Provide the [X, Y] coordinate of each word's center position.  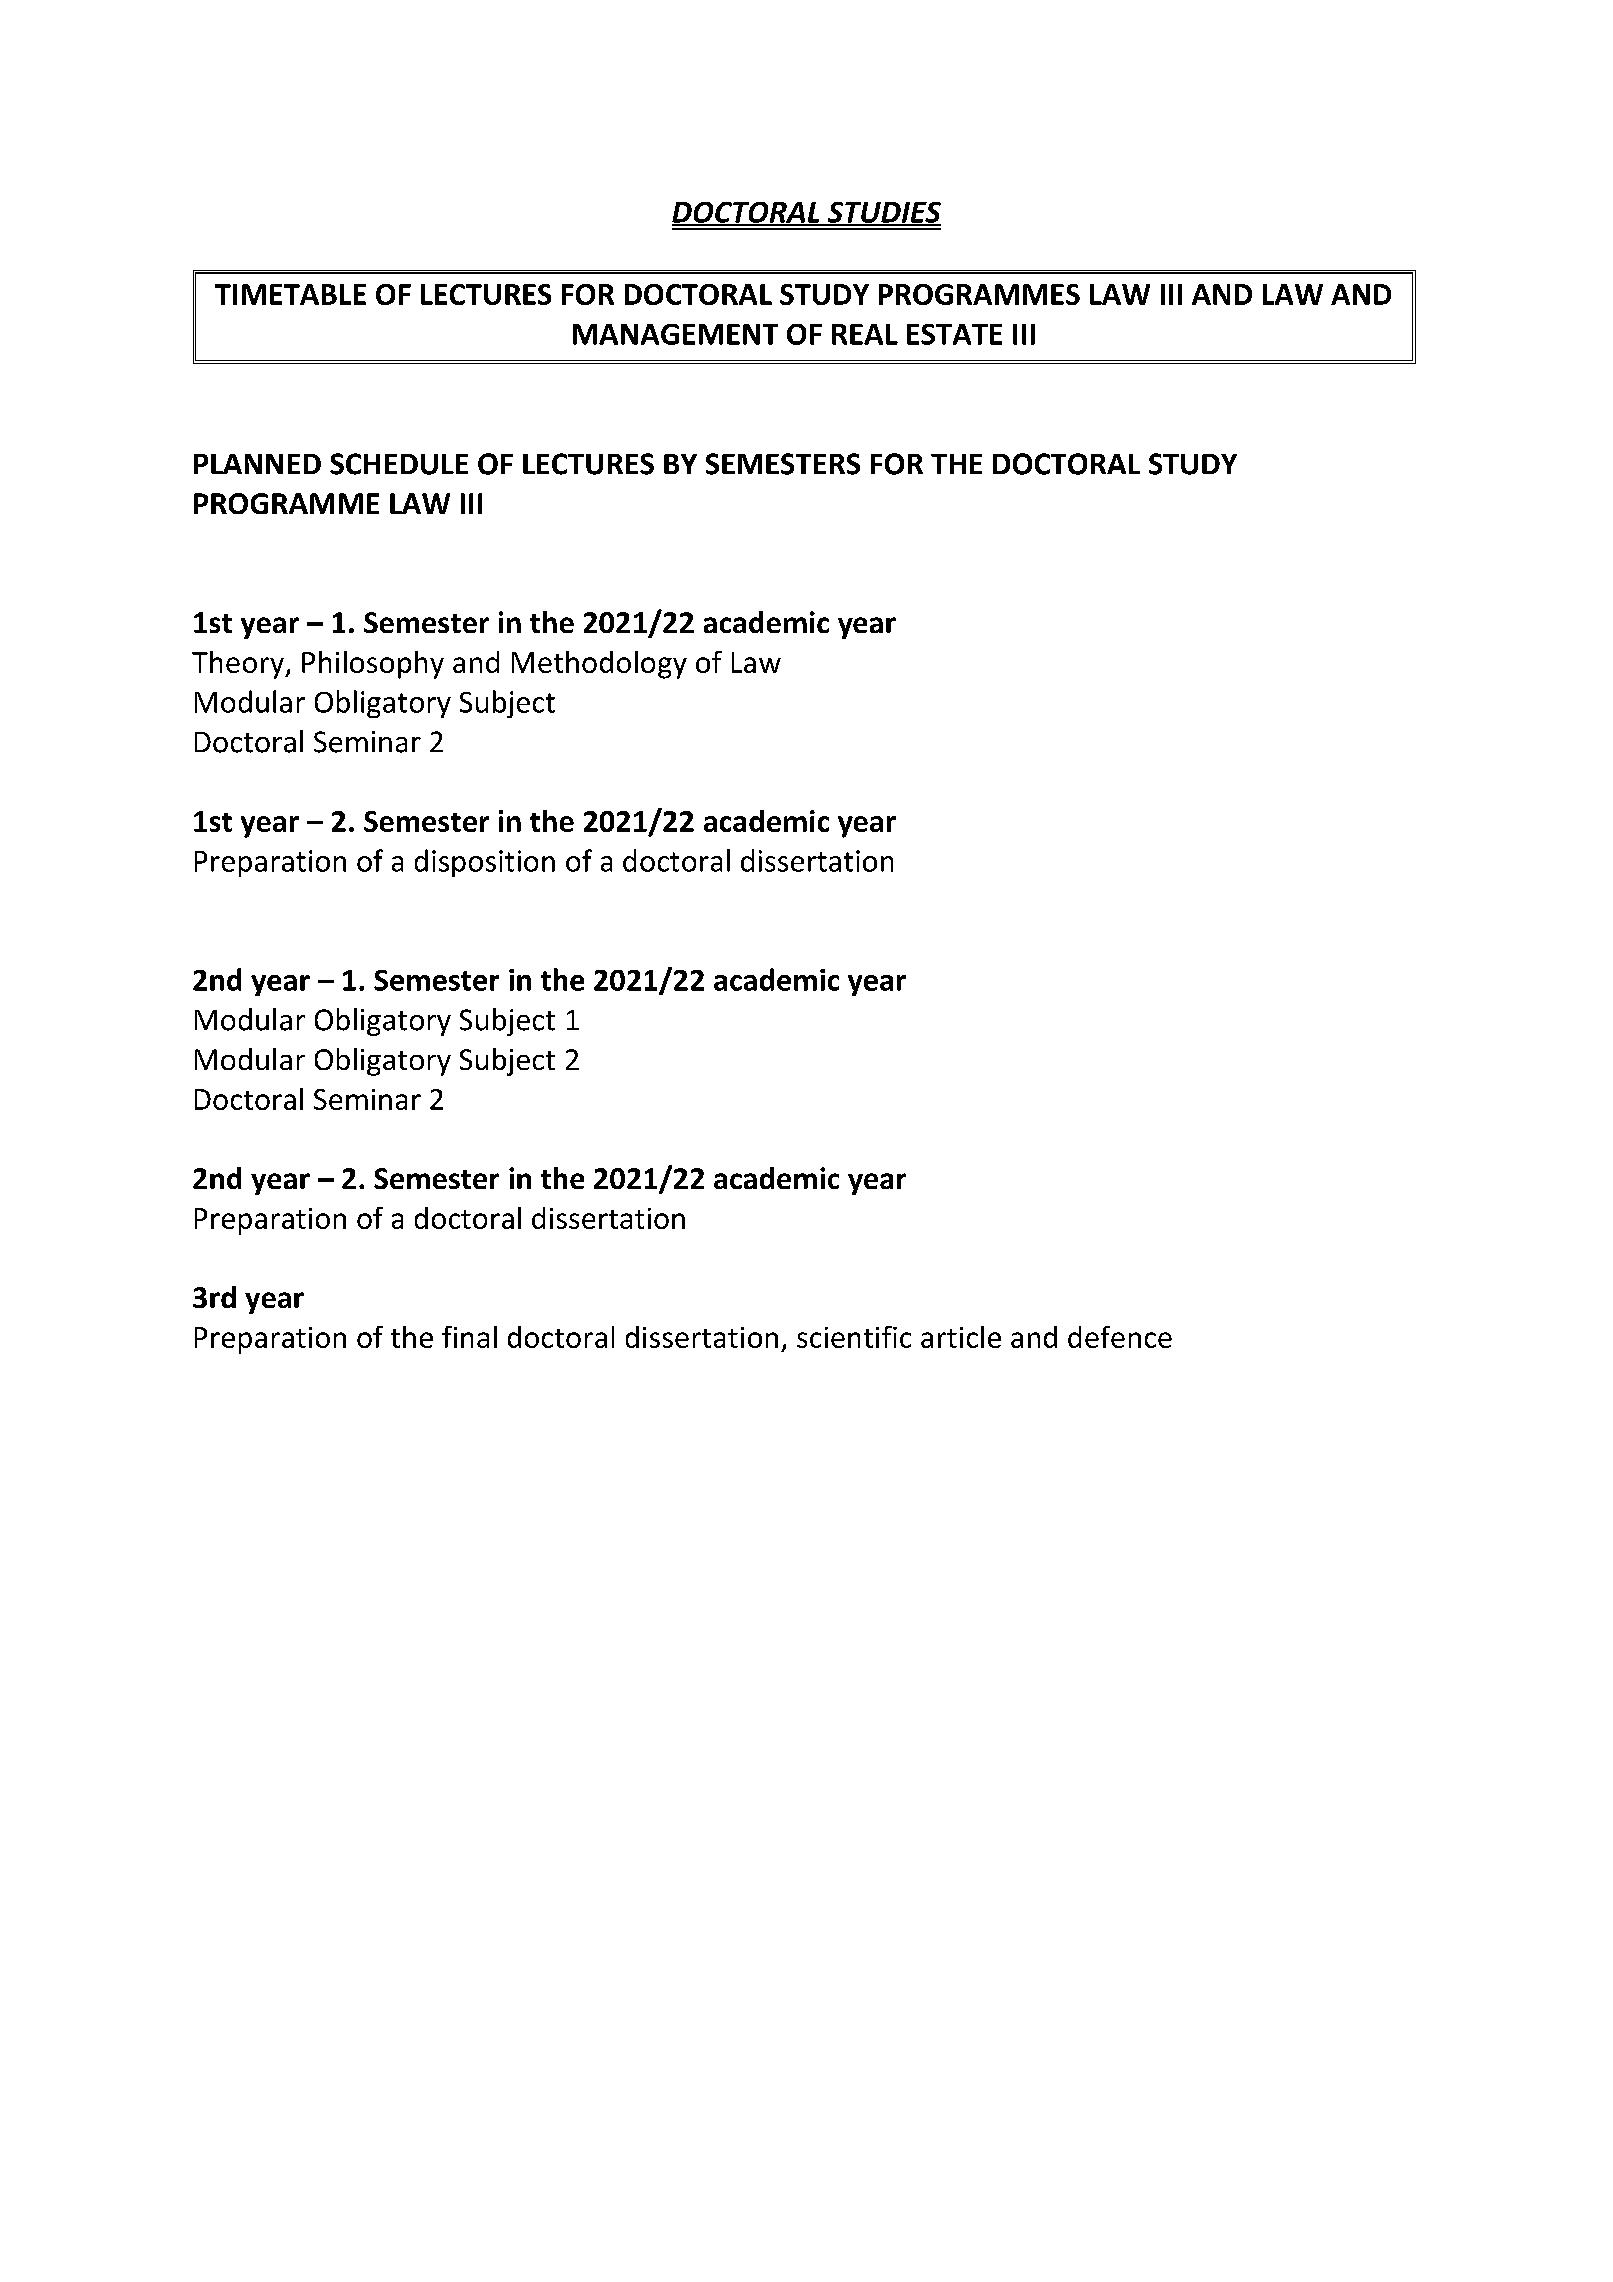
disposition [485, 863]
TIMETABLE [290, 294]
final [469, 1337]
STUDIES [883, 213]
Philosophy [373, 665]
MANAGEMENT [675, 334]
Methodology [599, 665]
